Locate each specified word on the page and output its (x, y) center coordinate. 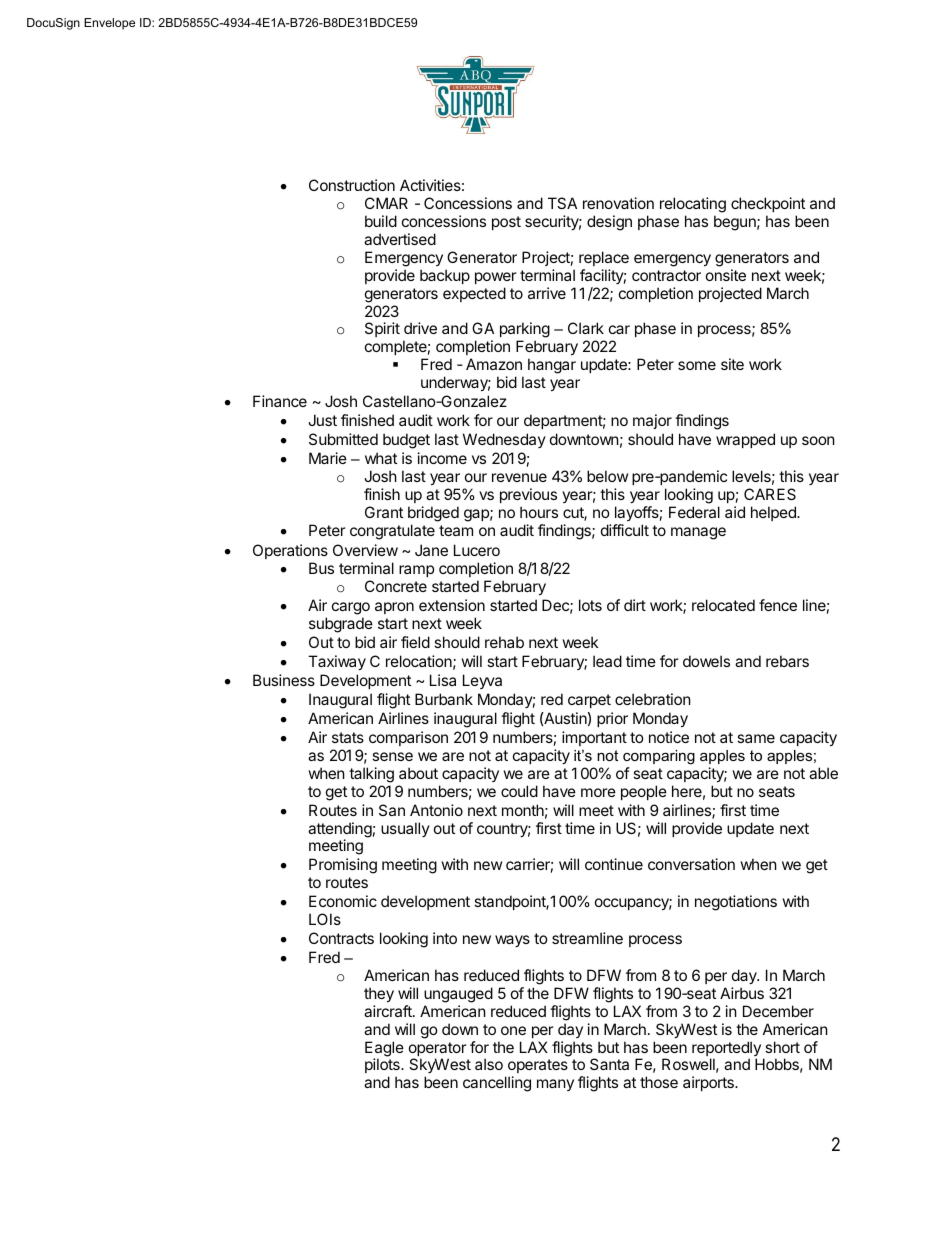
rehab (504, 642)
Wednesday (504, 440)
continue (614, 864)
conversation (691, 864)
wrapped (745, 440)
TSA (562, 203)
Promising (343, 866)
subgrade (341, 625)
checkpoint (768, 204)
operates (536, 1068)
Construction (352, 185)
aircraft (389, 1011)
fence (778, 605)
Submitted (343, 439)
